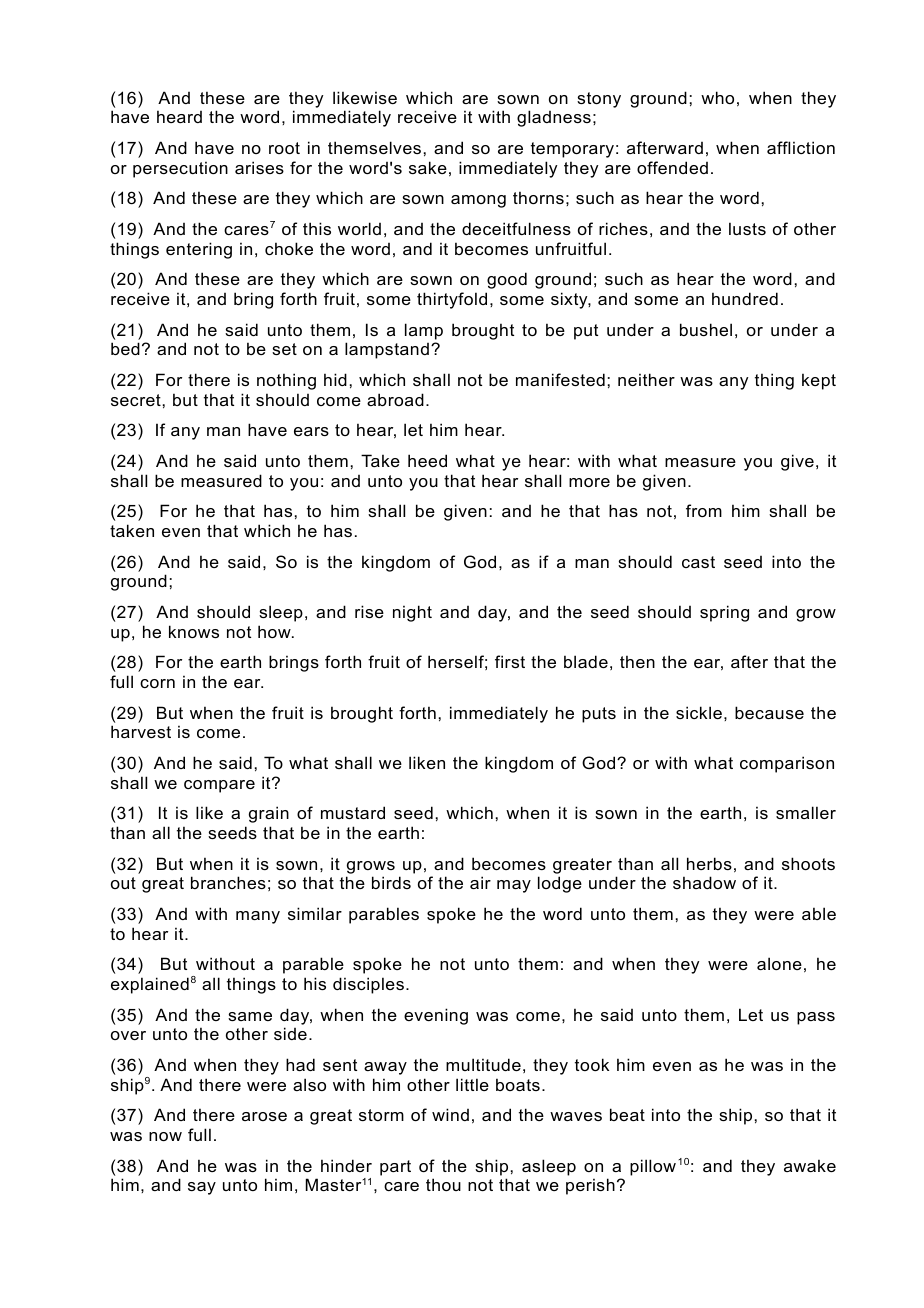  Describe the element at coordinates (779, 963) in the screenshot. I see `alone` at that location.
